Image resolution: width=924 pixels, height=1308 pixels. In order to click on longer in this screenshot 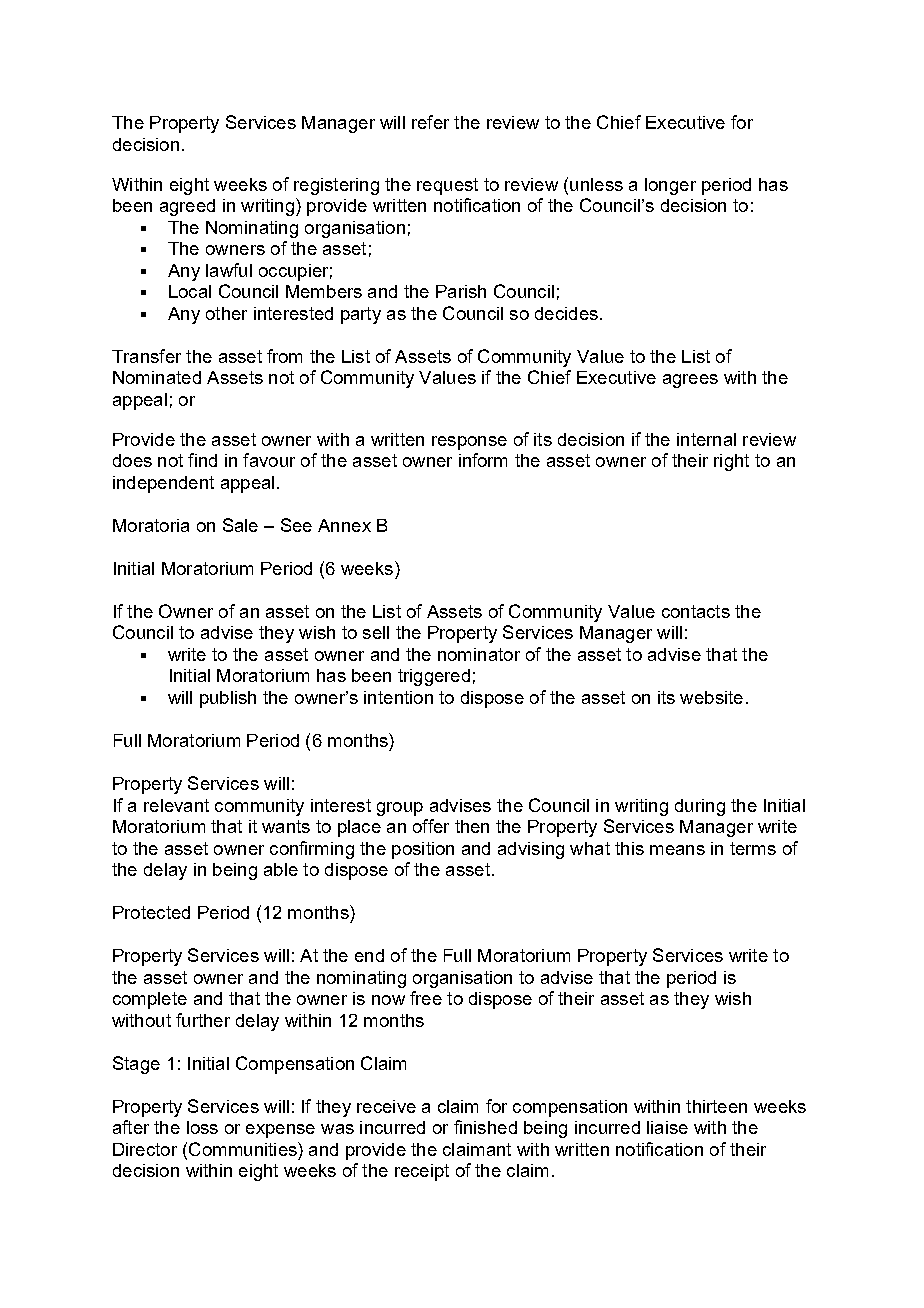, I will do `click(670, 186)`.
